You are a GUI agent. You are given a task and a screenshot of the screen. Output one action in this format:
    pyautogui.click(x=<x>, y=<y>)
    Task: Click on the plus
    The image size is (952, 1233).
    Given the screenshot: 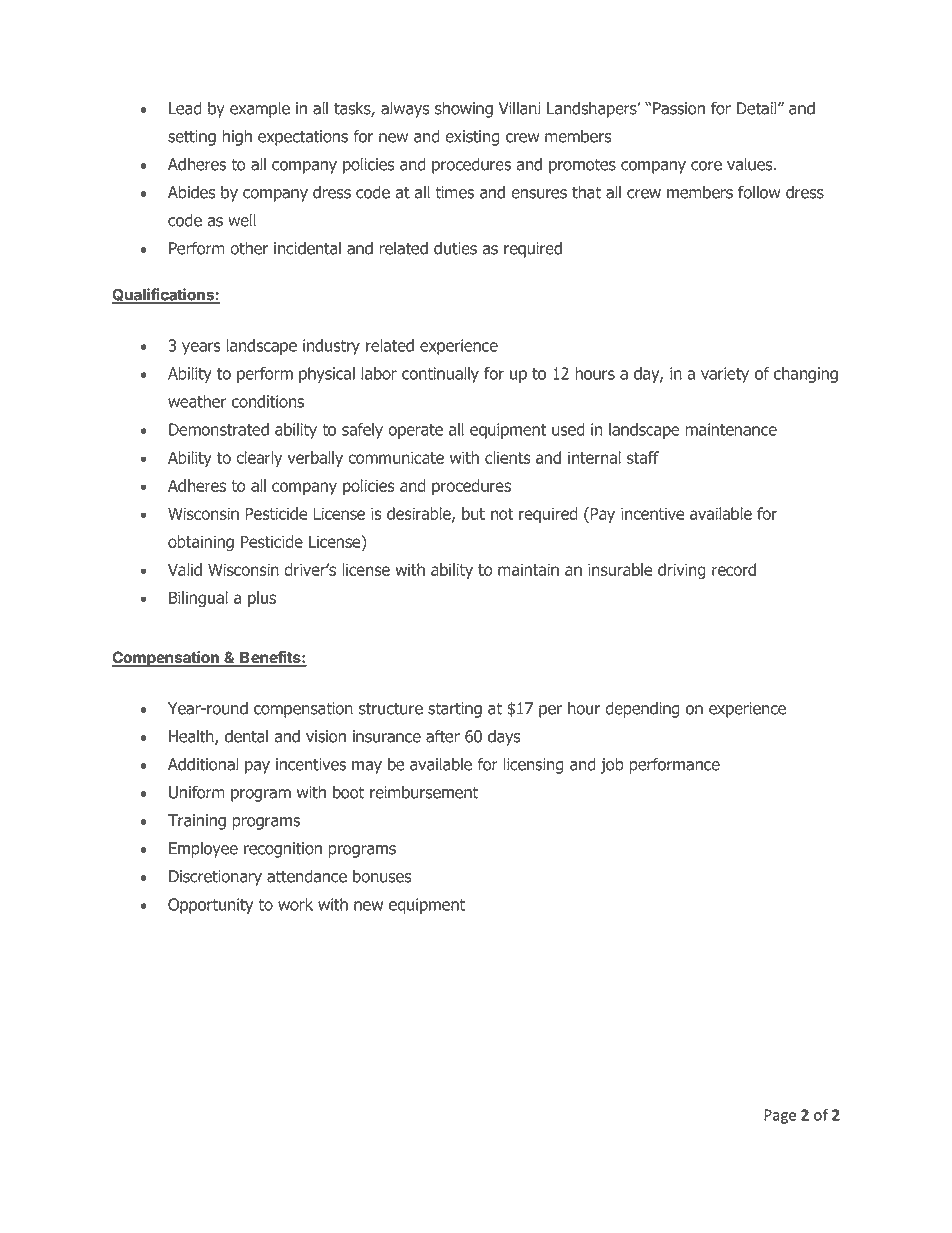 What is the action you would take?
    pyautogui.click(x=262, y=599)
